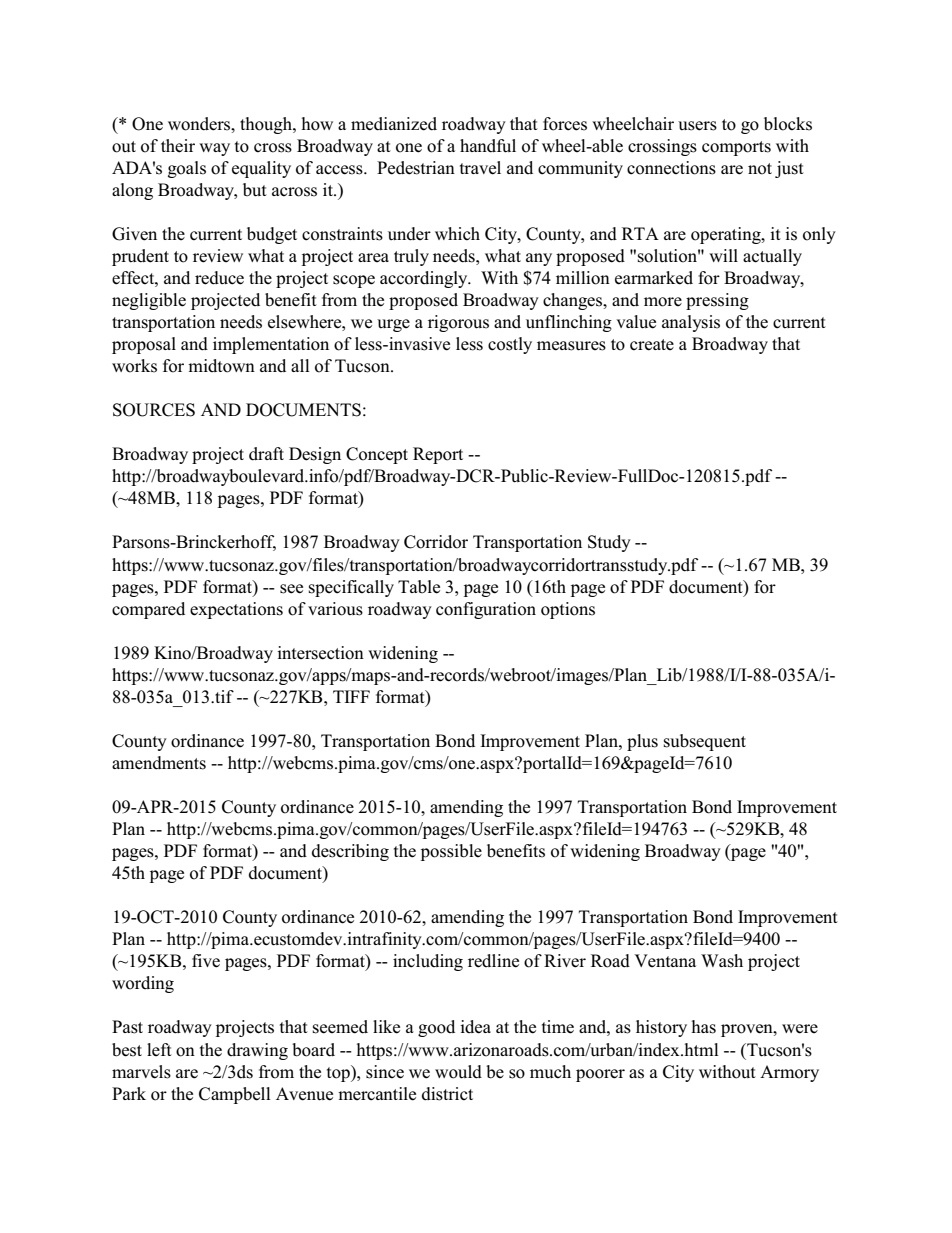 This screenshot has width=952, height=1233. I want to click on costly, so click(510, 345).
